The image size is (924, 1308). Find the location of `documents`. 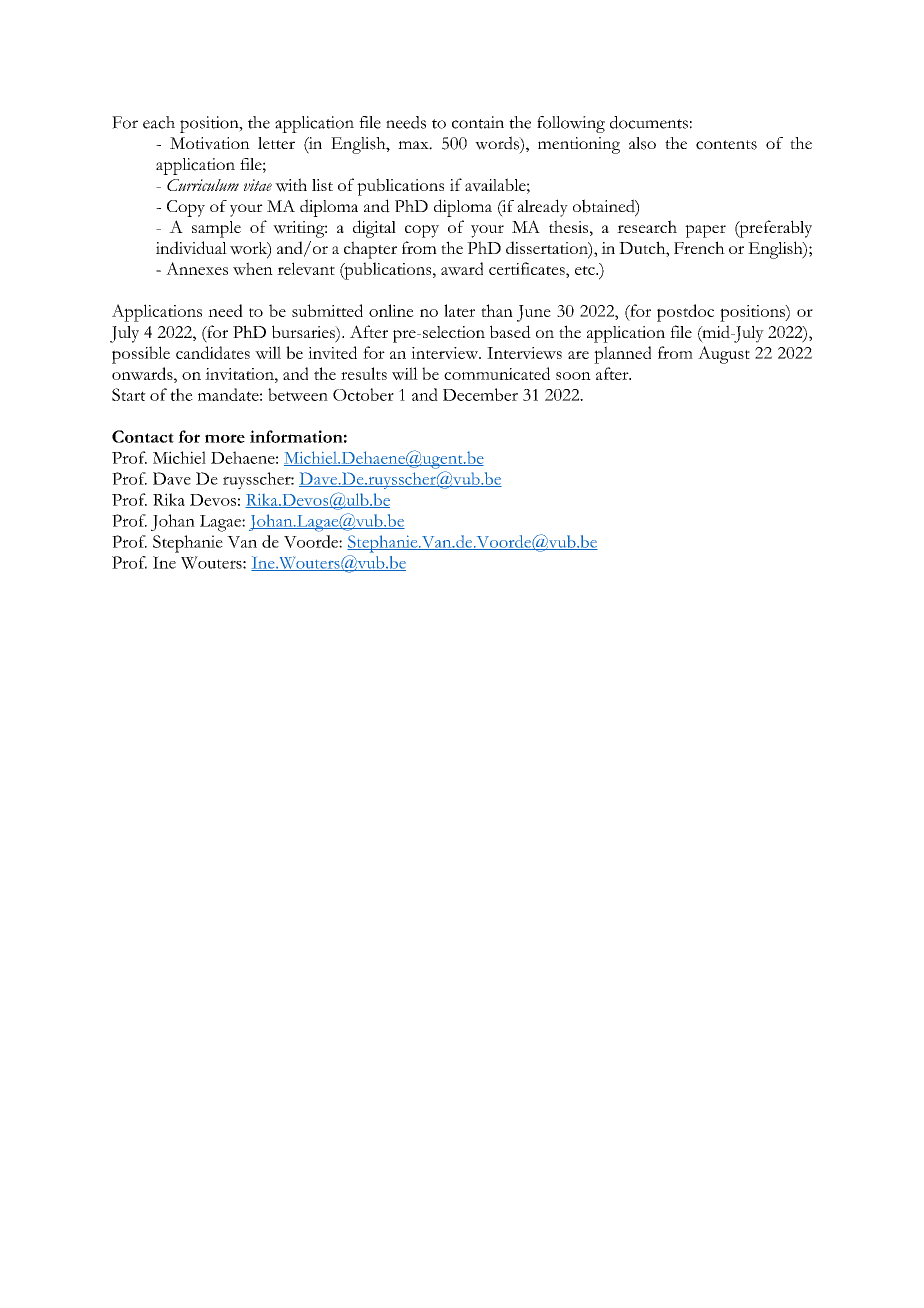

documents is located at coordinates (649, 122).
